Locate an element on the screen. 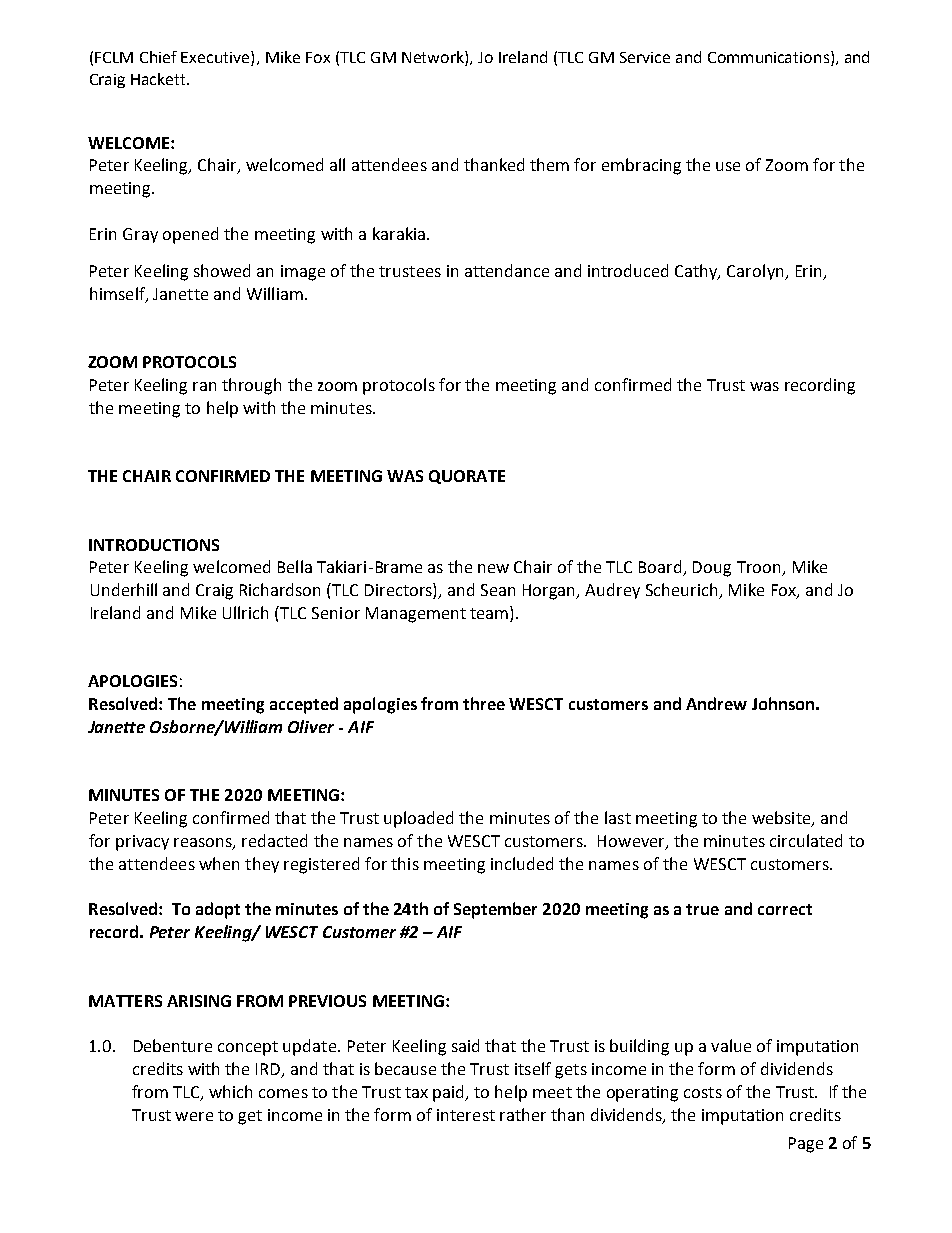  website is located at coordinates (782, 819).
